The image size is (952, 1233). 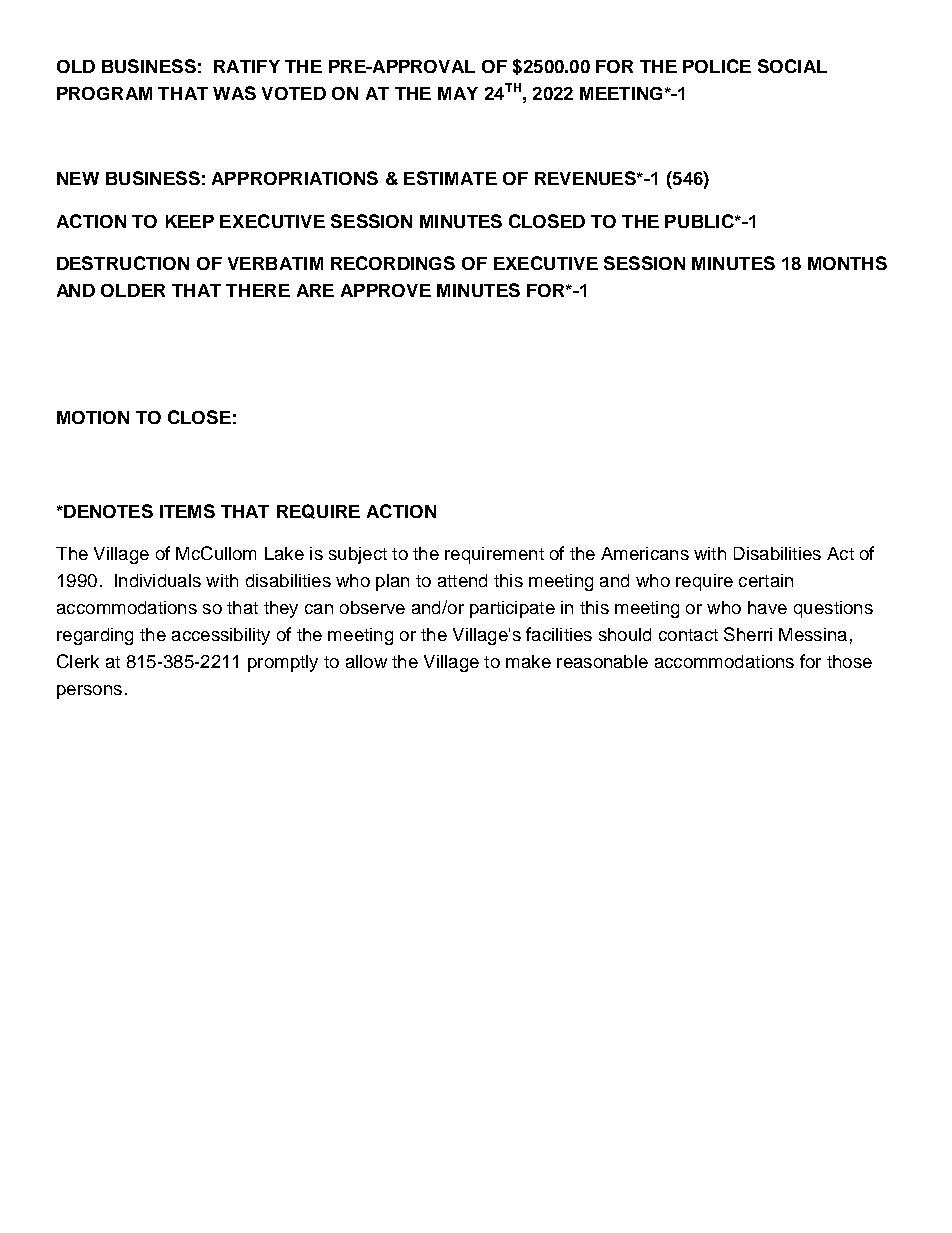 I want to click on WAS, so click(x=234, y=93).
